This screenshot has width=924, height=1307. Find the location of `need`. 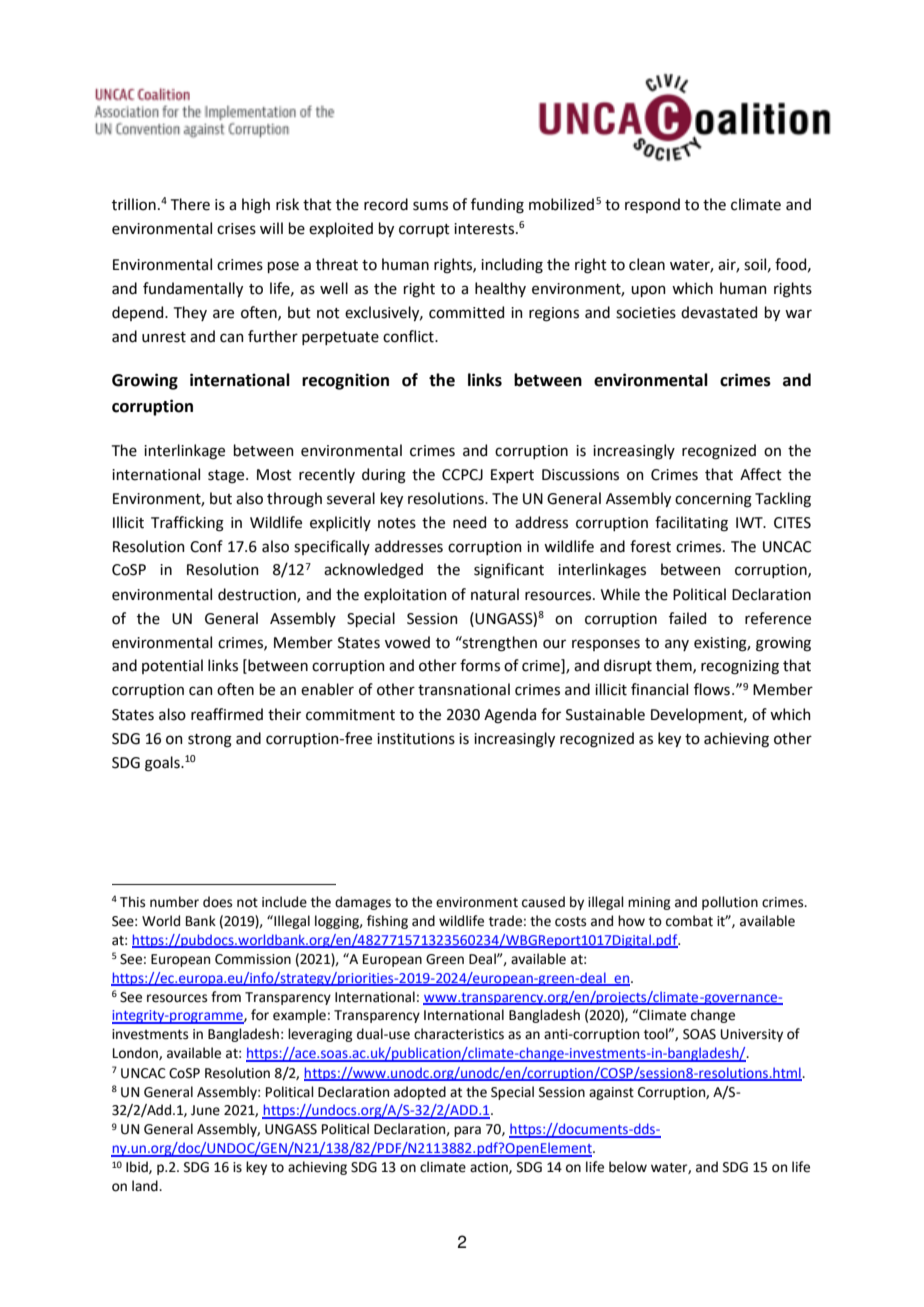

need is located at coordinates (469, 522).
